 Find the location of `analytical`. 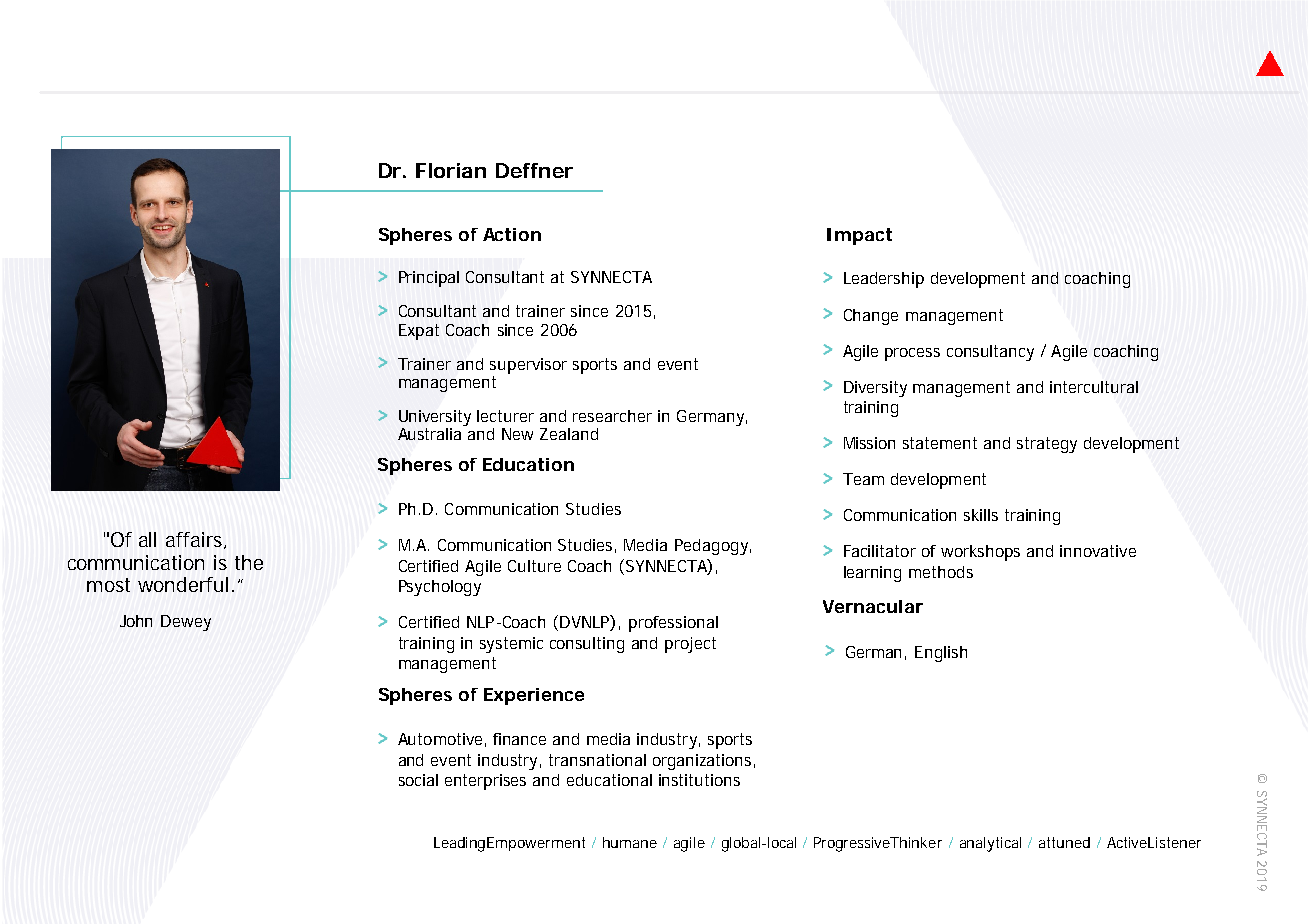

analytical is located at coordinates (990, 844).
